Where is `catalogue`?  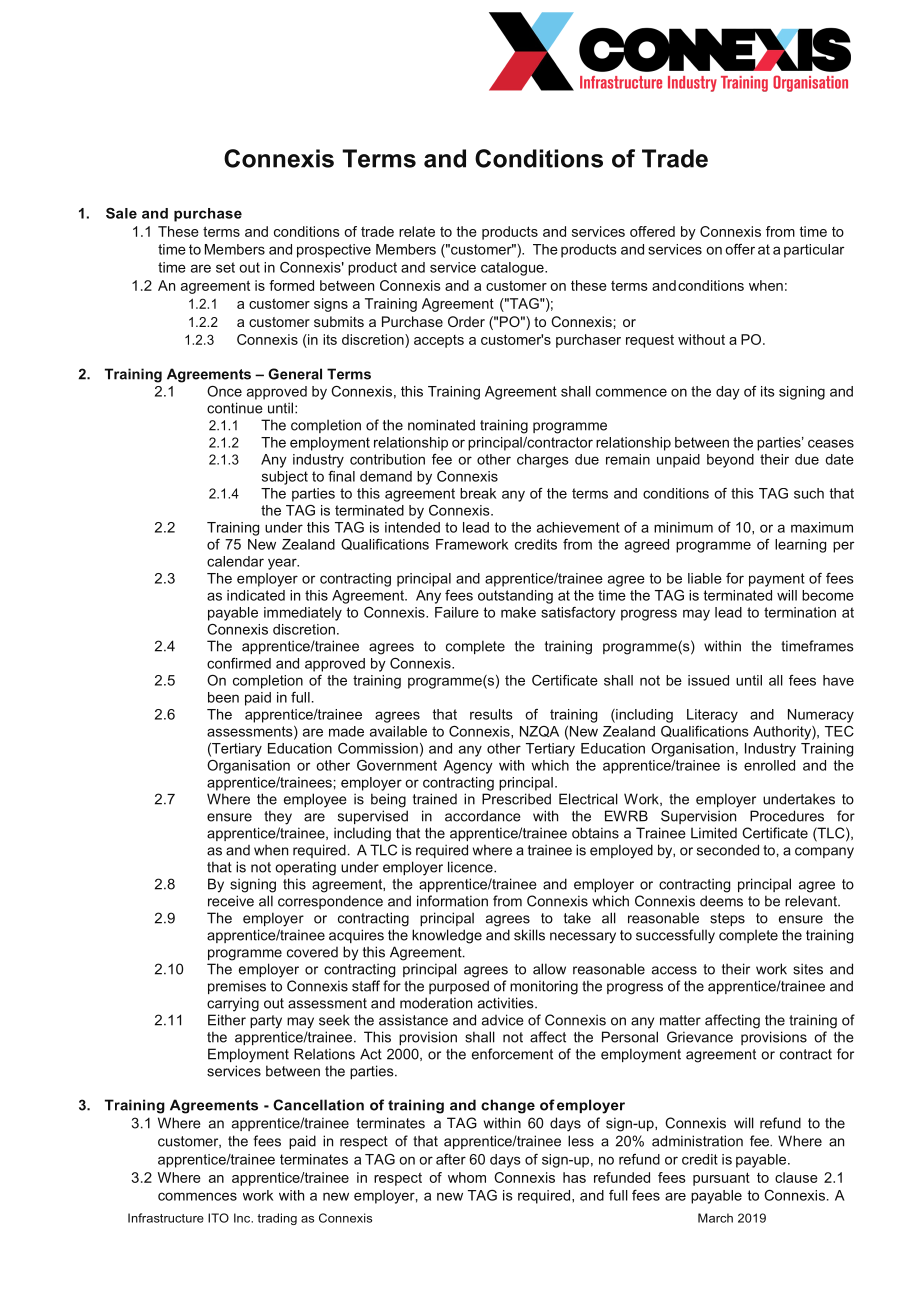 catalogue is located at coordinates (513, 269).
